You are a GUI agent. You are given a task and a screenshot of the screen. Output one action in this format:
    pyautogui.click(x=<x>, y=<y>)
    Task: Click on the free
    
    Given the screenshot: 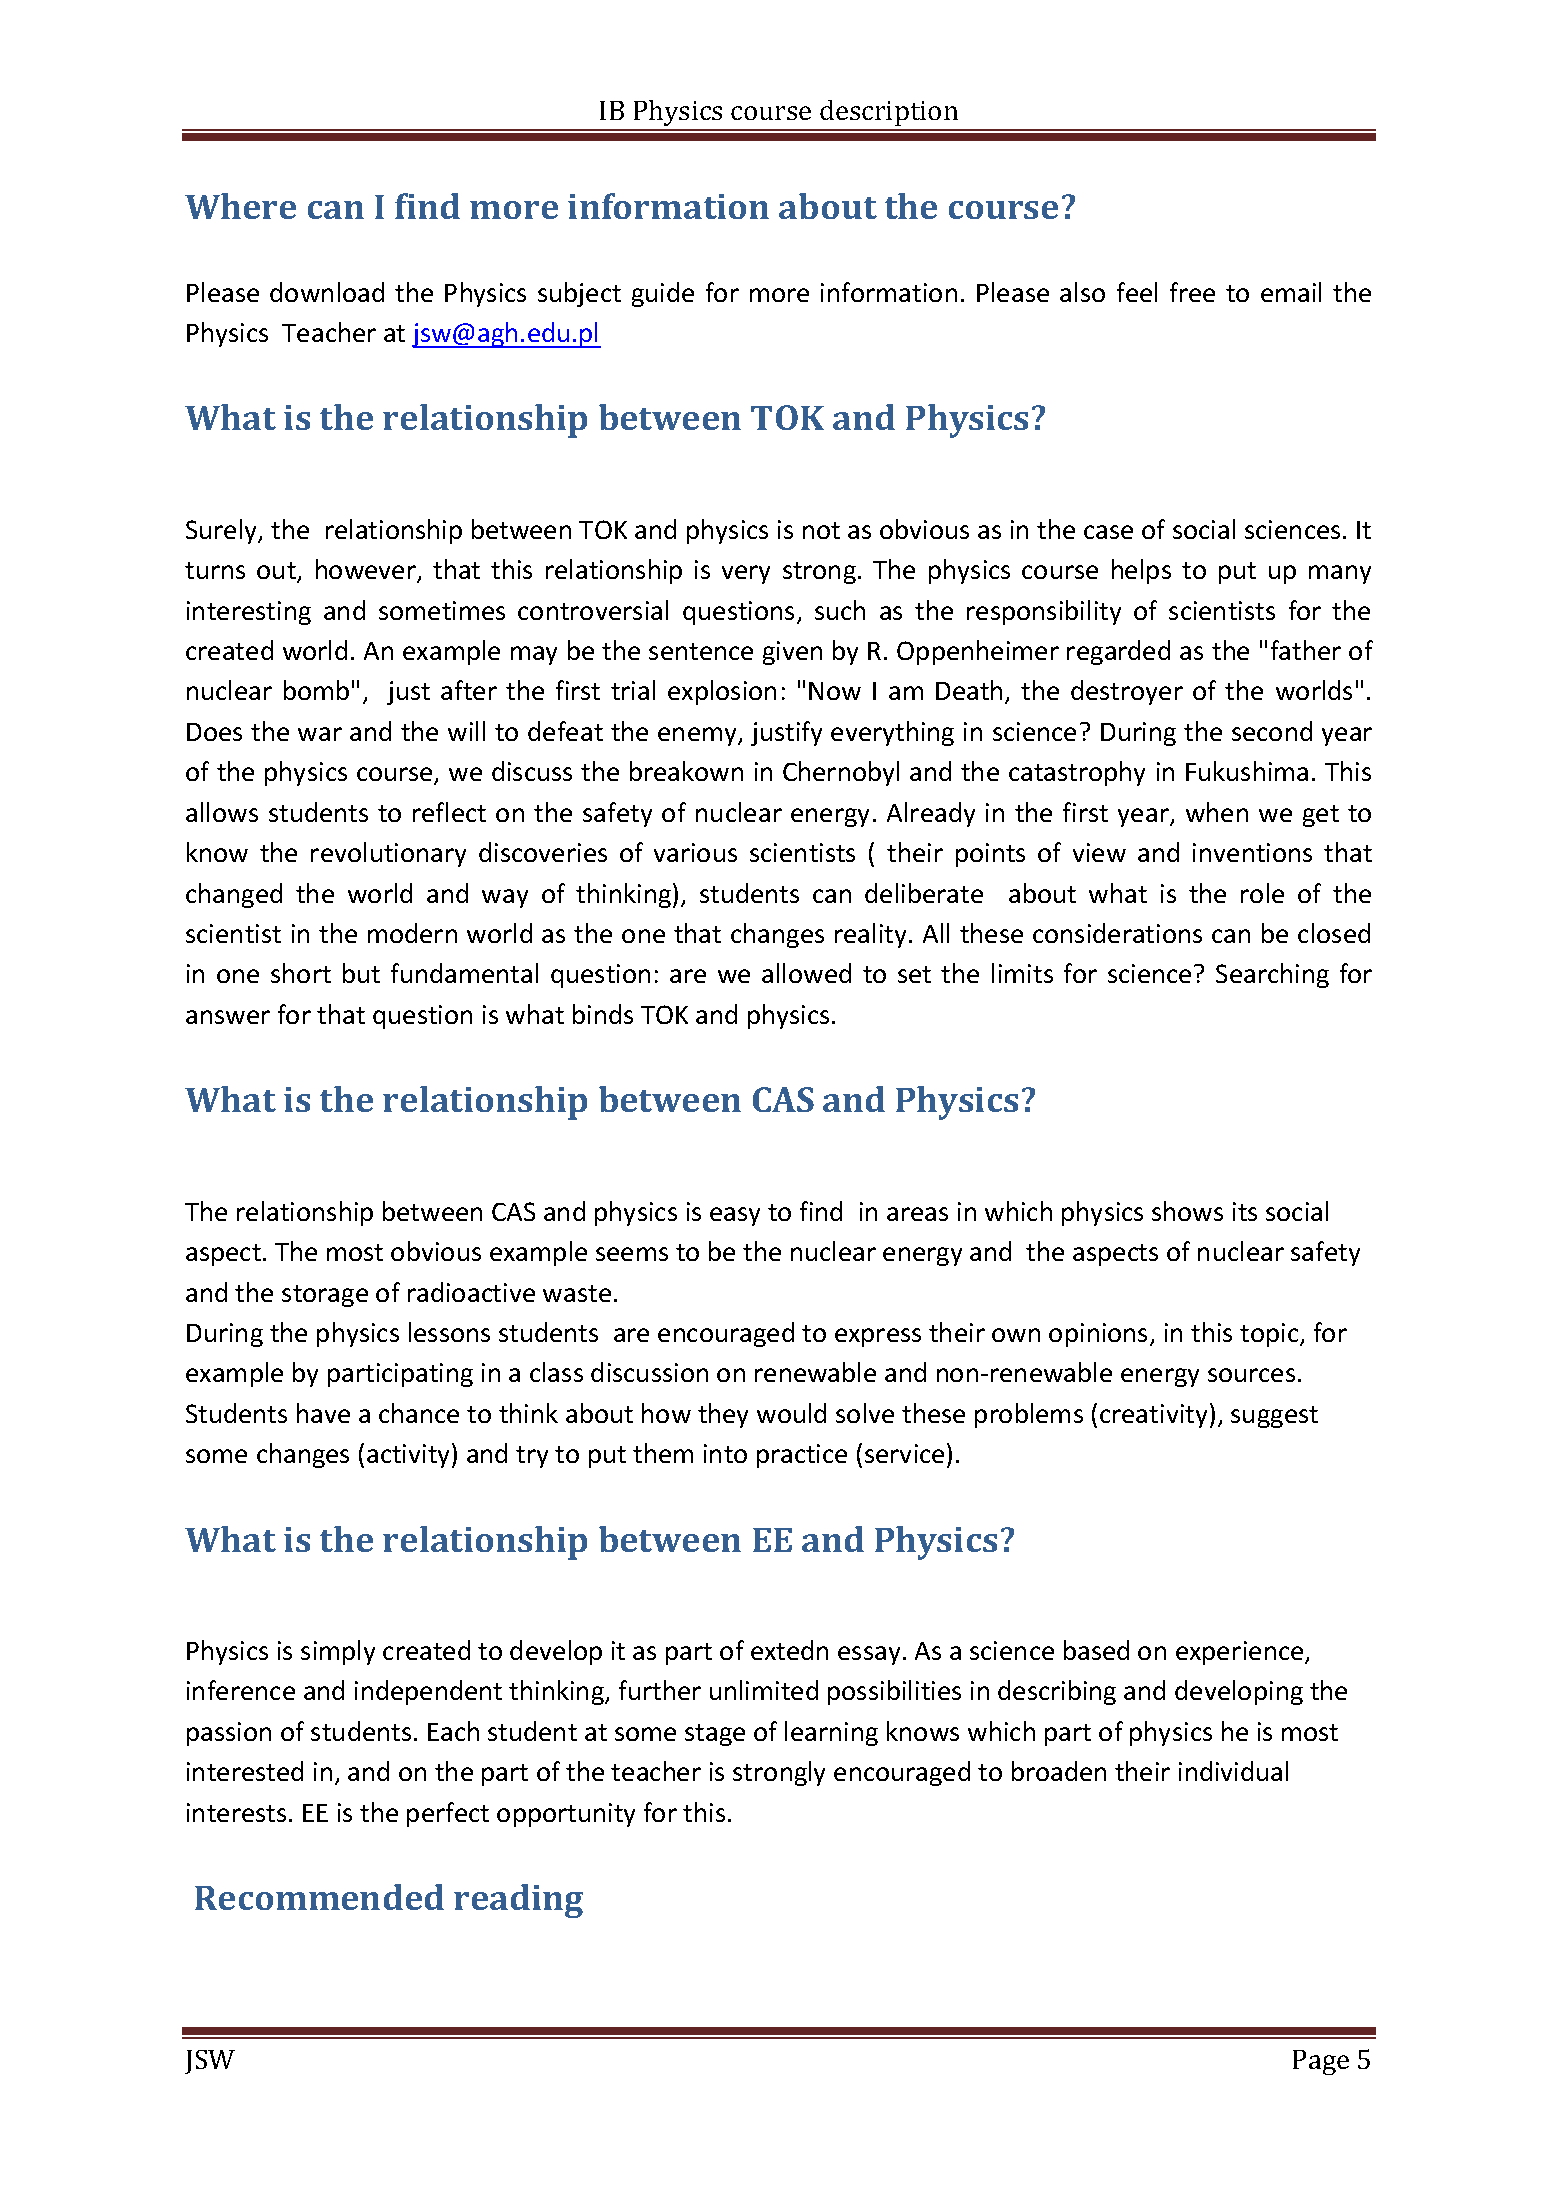 What is the action you would take?
    pyautogui.click(x=1192, y=292)
